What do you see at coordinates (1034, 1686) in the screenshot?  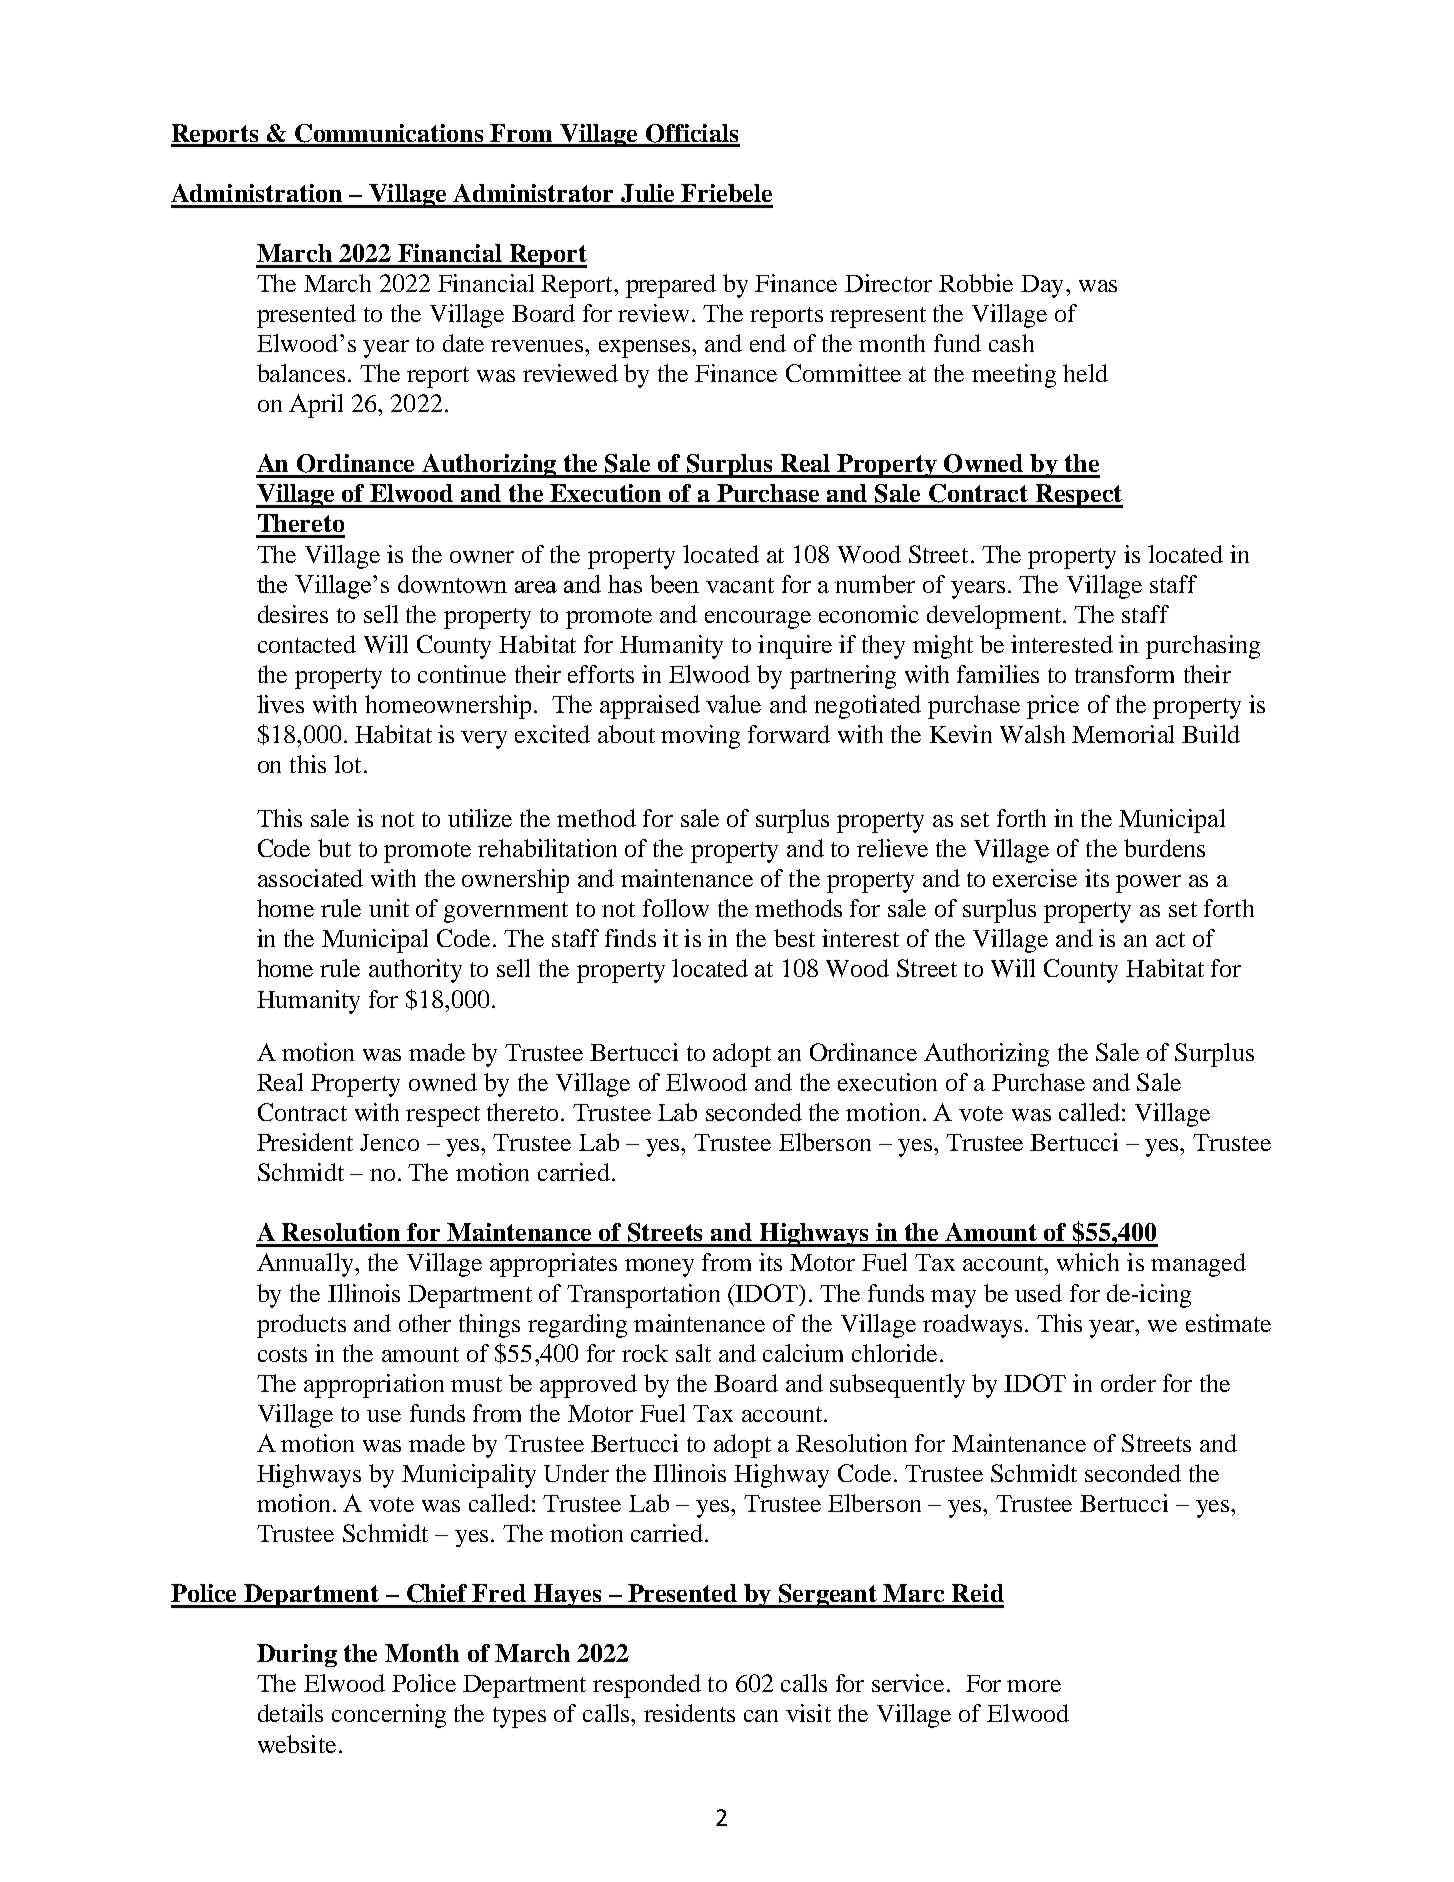 I see `more` at bounding box center [1034, 1686].
